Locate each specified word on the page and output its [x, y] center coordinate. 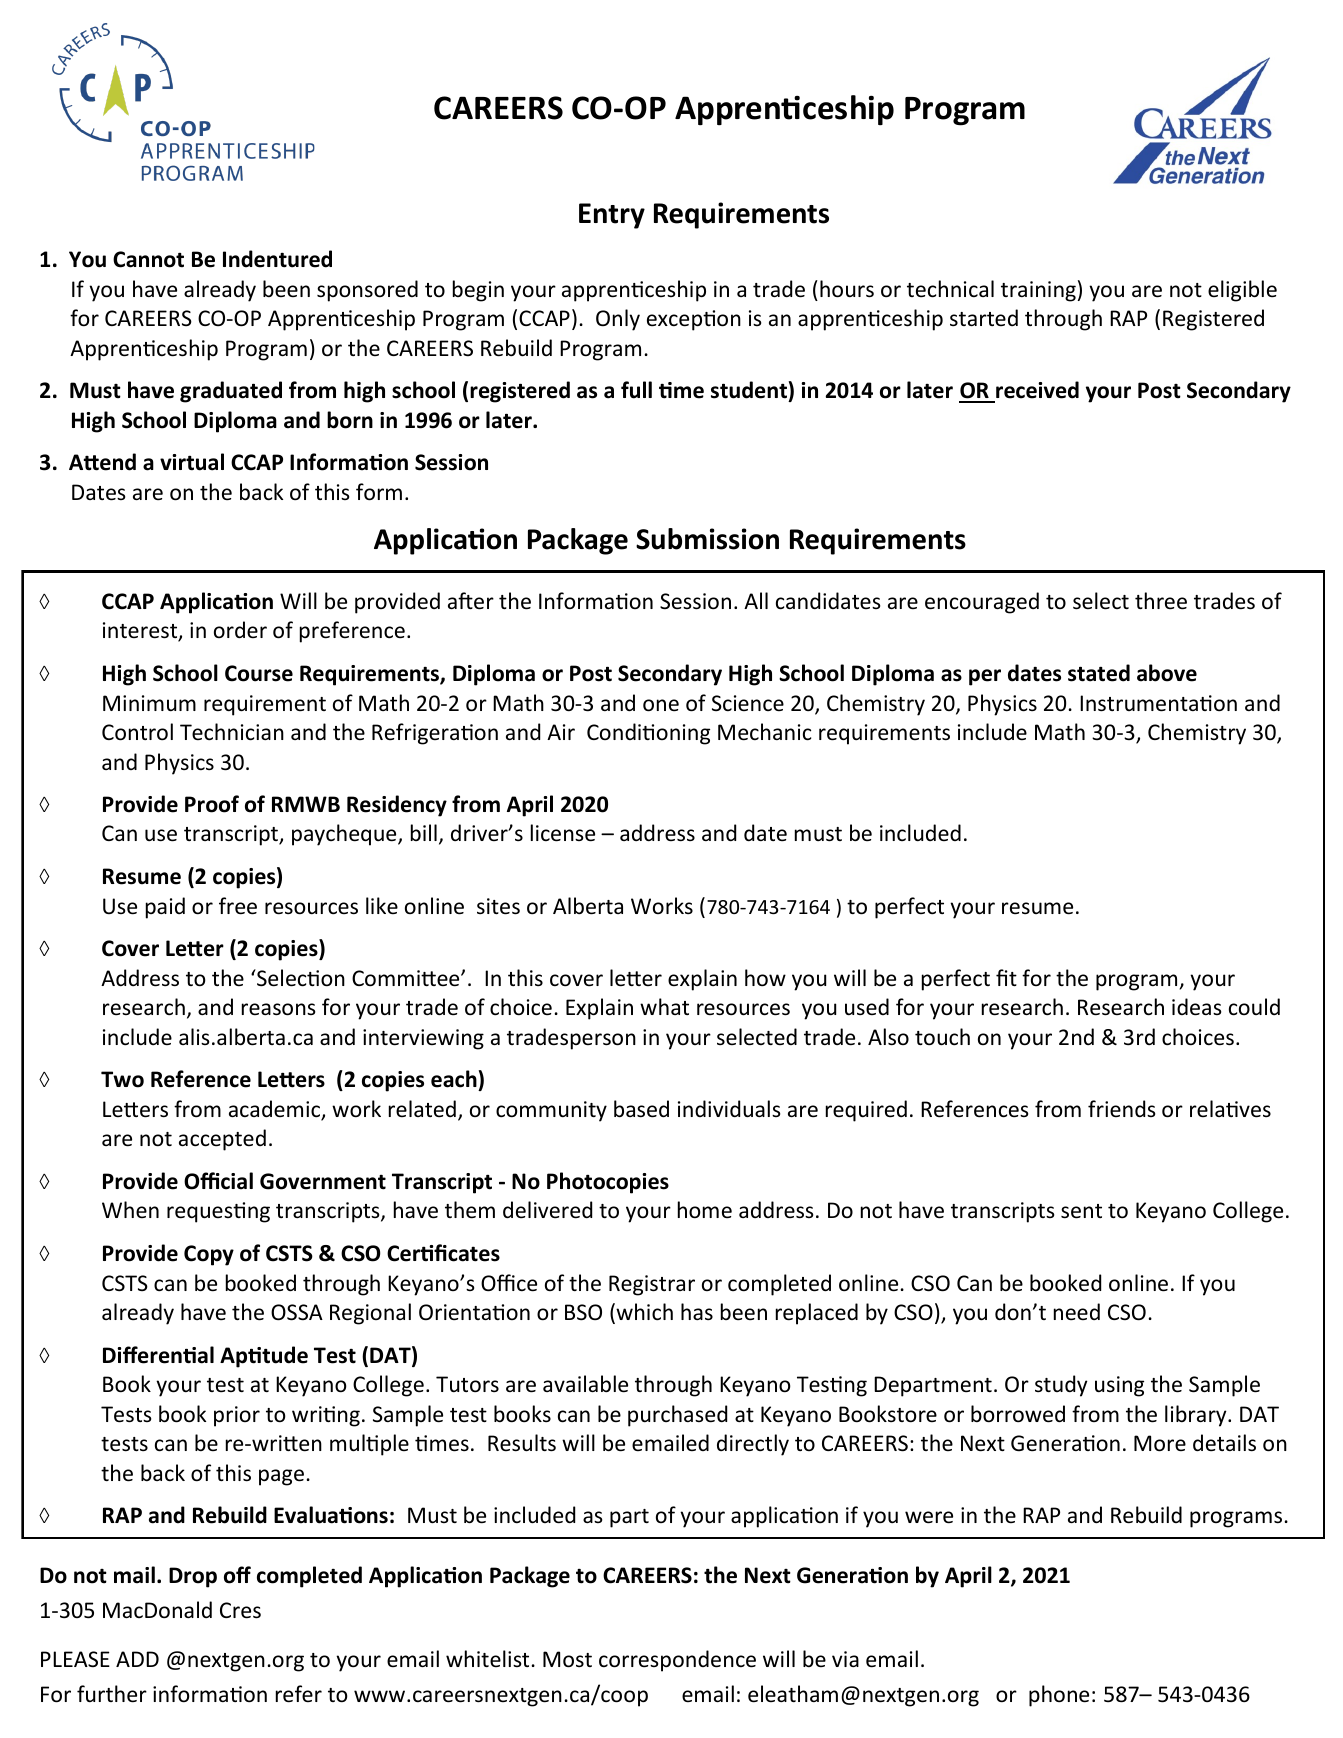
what [664, 1006]
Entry [612, 216]
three [1161, 601]
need [1077, 1312]
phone [1059, 1696]
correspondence [677, 1661]
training [1038, 291]
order [240, 629]
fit [1006, 977]
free [238, 906]
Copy [209, 1255]
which [643, 1313]
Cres [240, 1610]
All [756, 600]
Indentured [277, 259]
